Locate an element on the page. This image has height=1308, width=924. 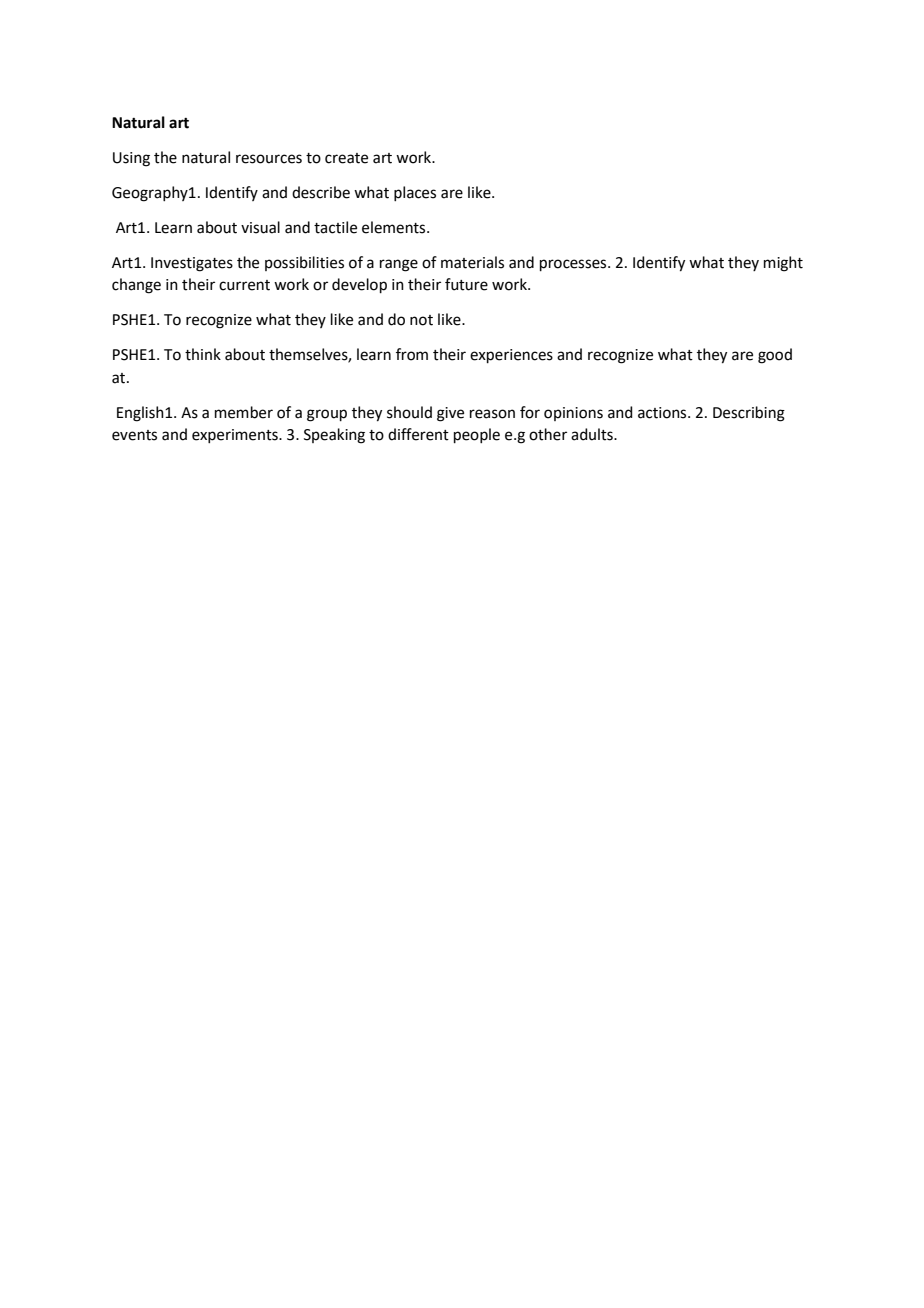
member is located at coordinates (244, 412).
